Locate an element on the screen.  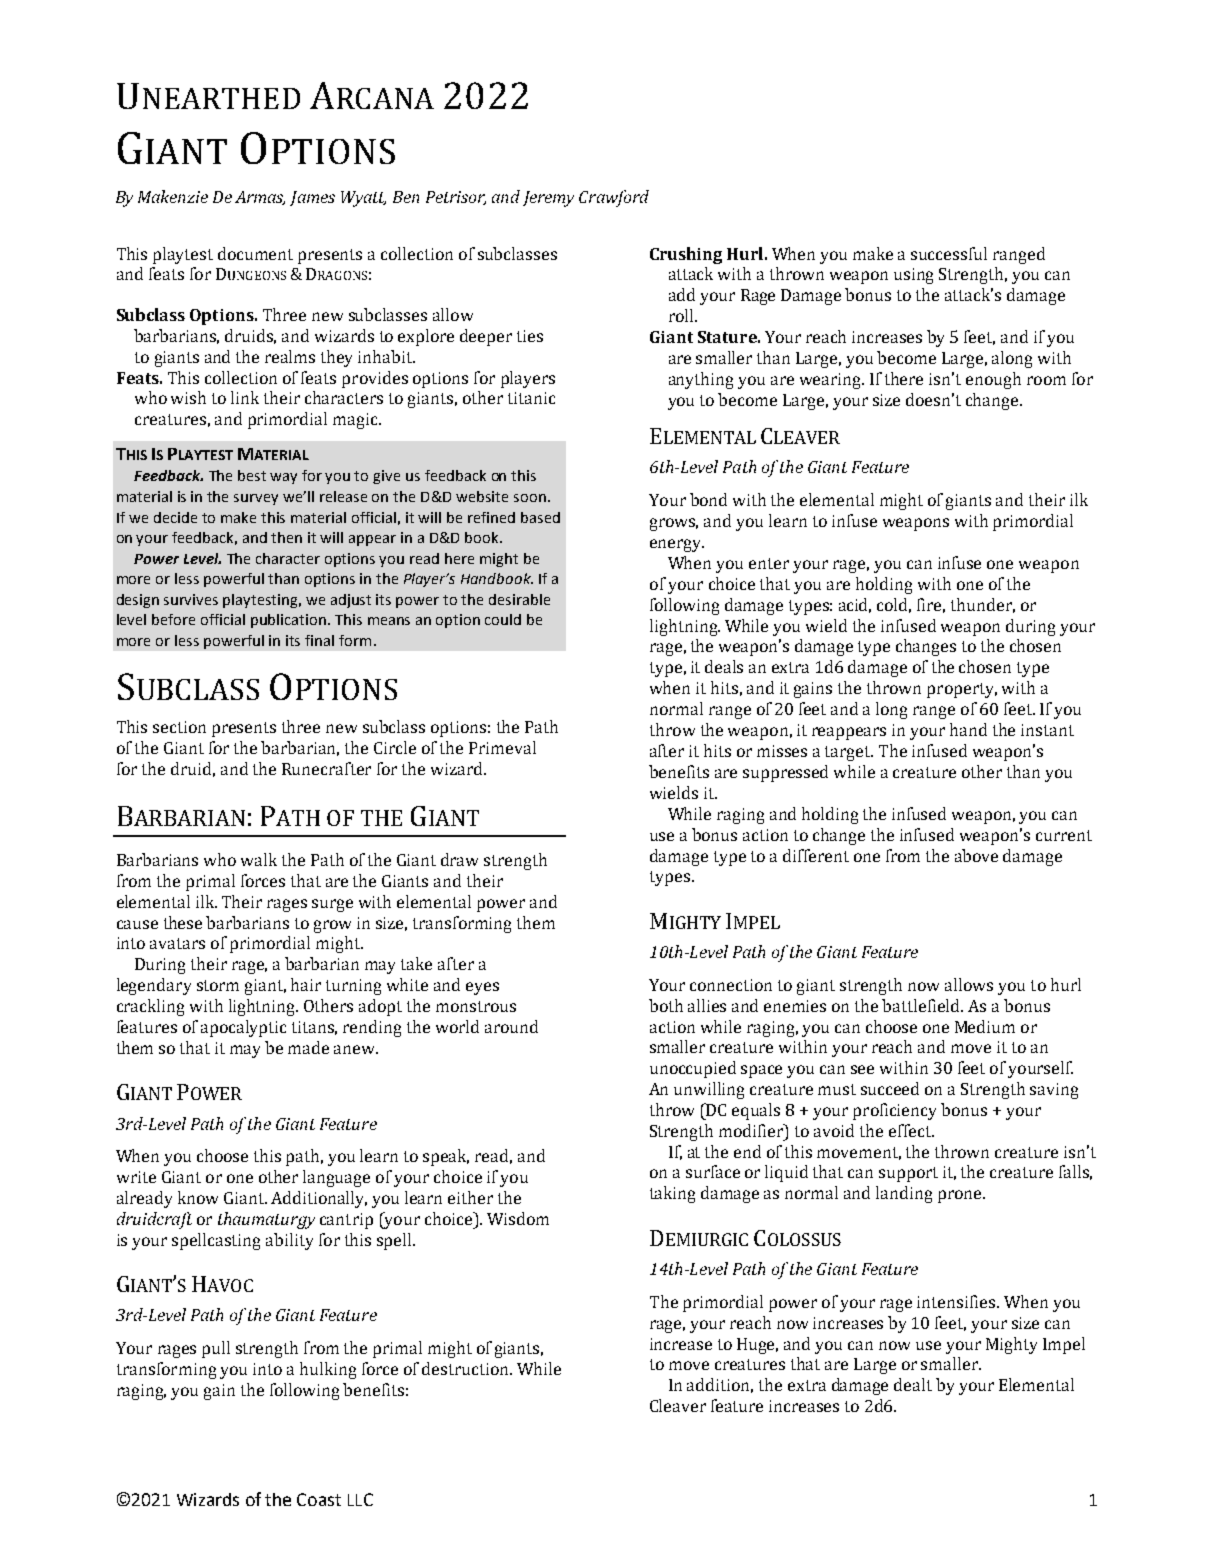
ability is located at coordinates (289, 1241).
